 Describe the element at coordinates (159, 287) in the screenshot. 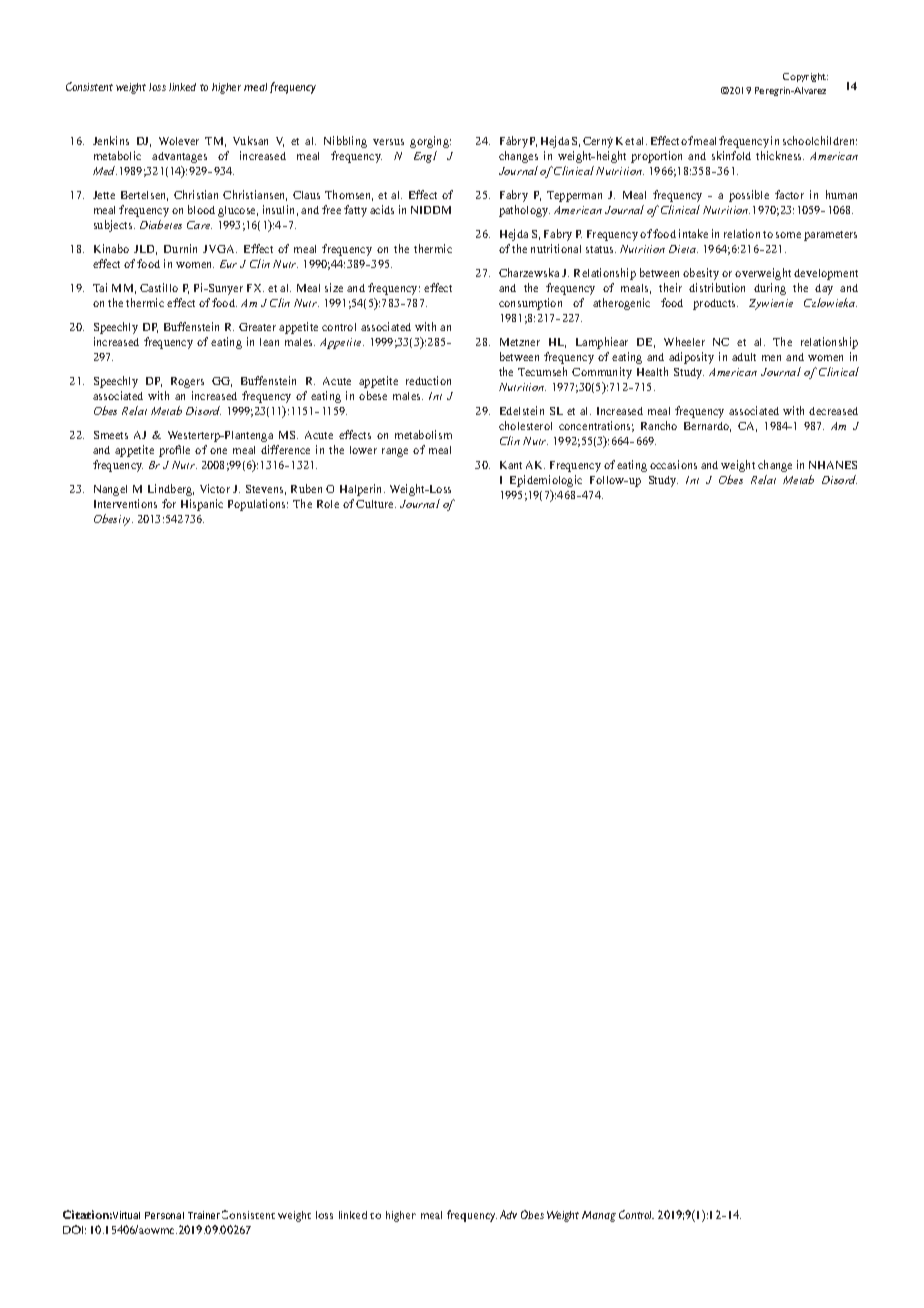

I see `Castillo` at that location.
